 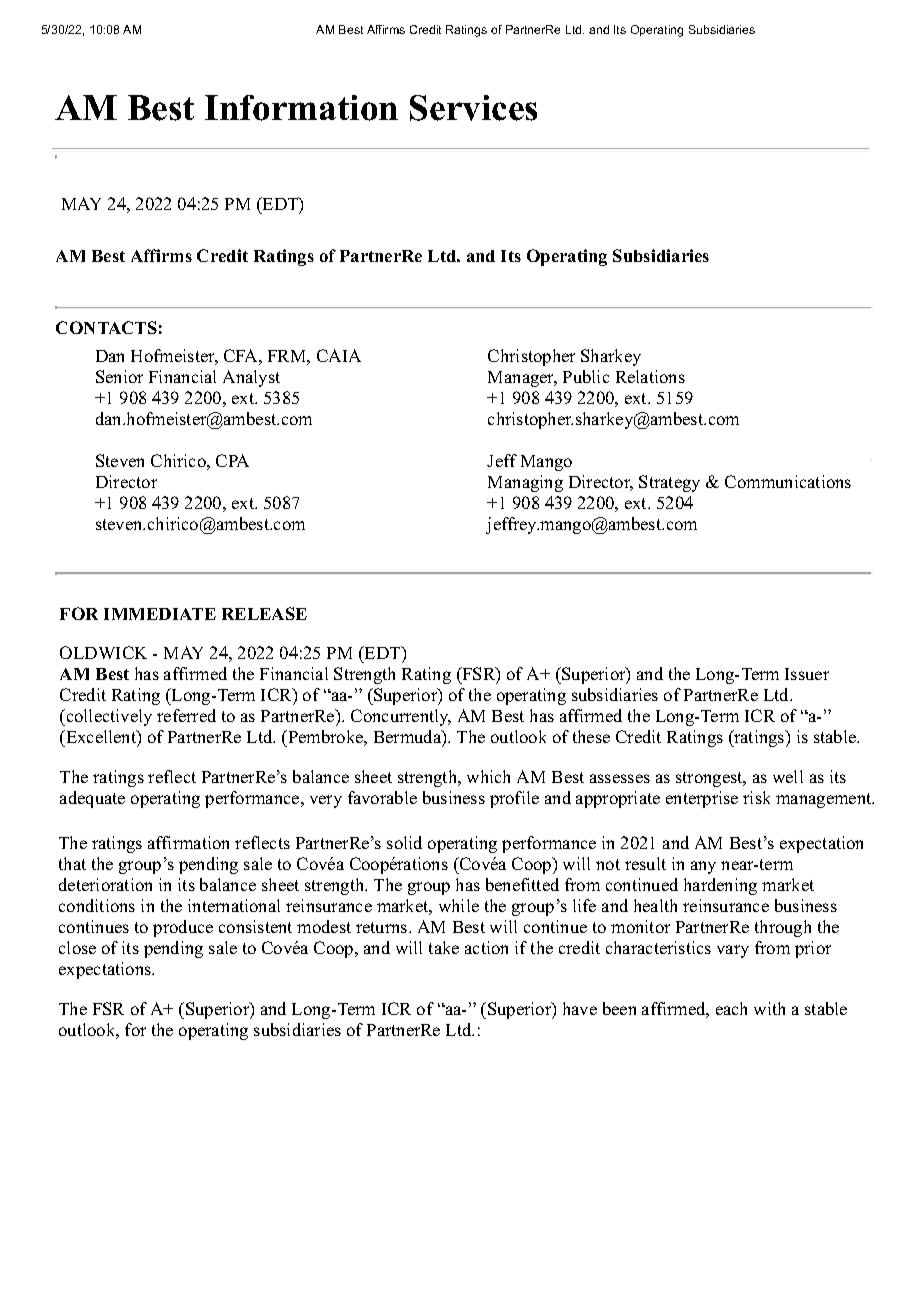 What do you see at coordinates (788, 481) in the screenshot?
I see `Communications` at bounding box center [788, 481].
